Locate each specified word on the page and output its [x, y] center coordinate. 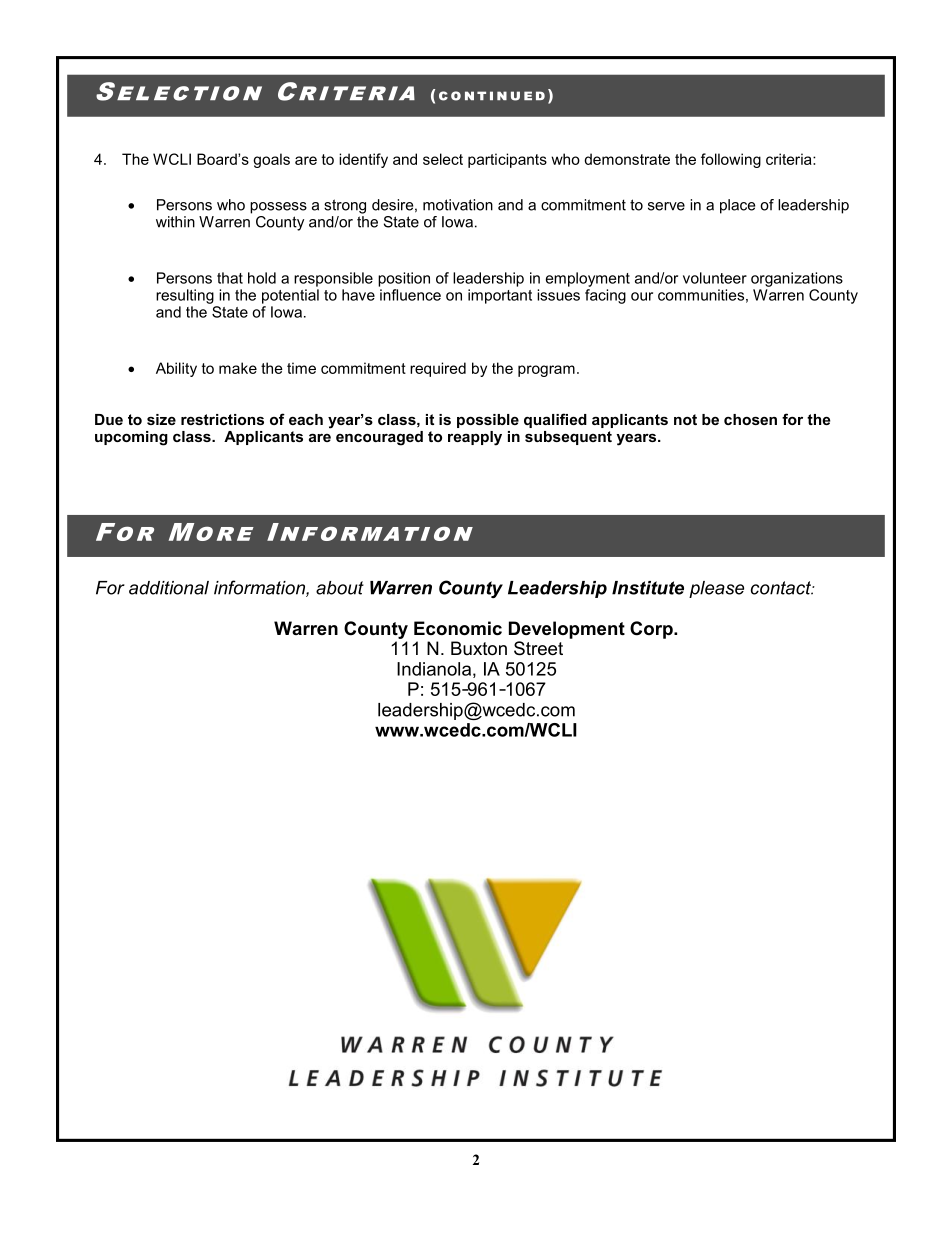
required [438, 369]
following [731, 160]
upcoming [131, 438]
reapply [475, 438]
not [685, 419]
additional [169, 588]
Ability [176, 369]
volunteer [715, 278]
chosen [750, 419]
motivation [458, 205]
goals [271, 160]
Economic [458, 628]
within [175, 222]
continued [492, 96]
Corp [652, 630]
